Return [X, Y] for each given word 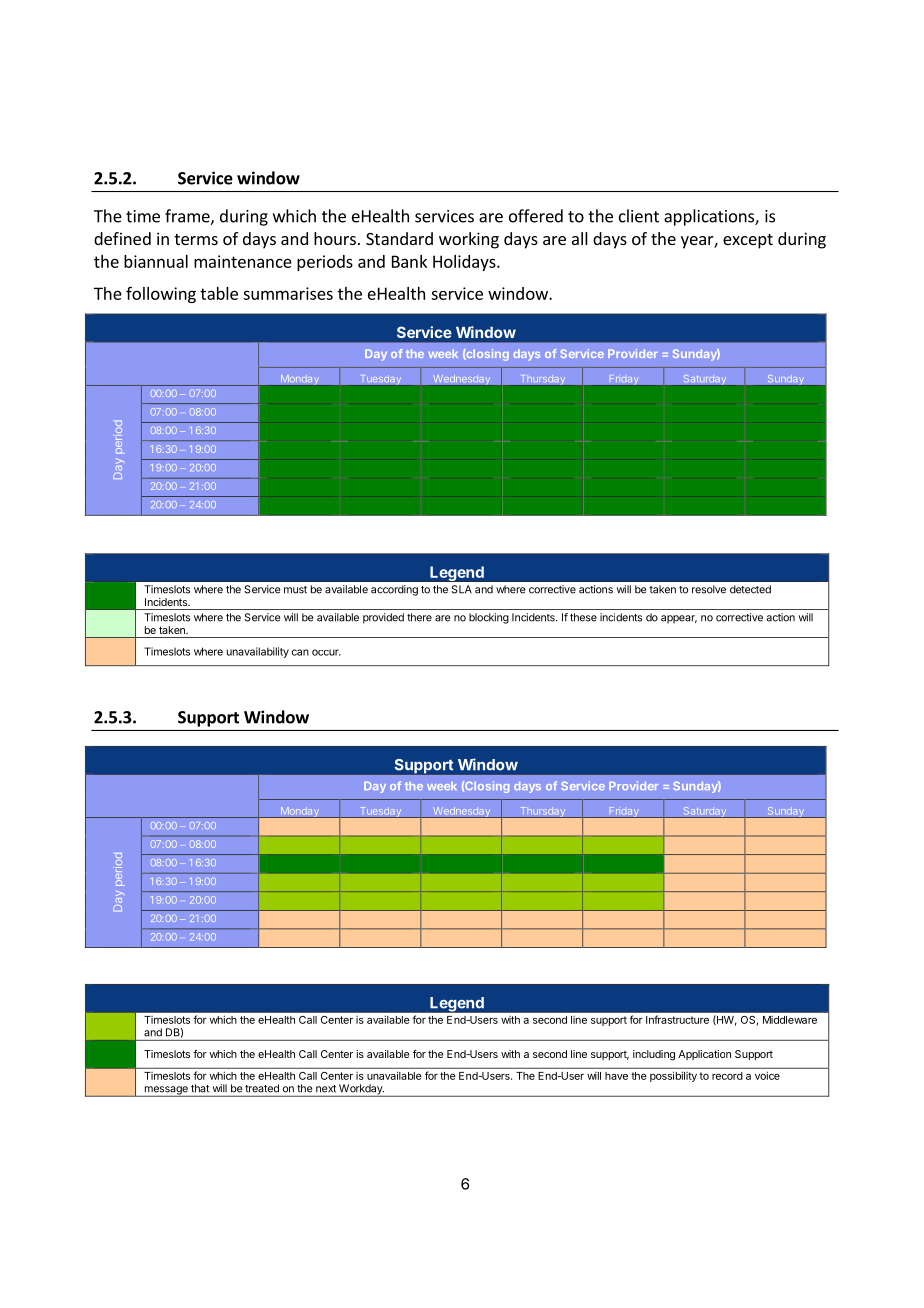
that [200, 1088]
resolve [709, 589]
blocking [489, 618]
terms [196, 239]
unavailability [258, 652]
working [469, 240]
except [748, 241]
